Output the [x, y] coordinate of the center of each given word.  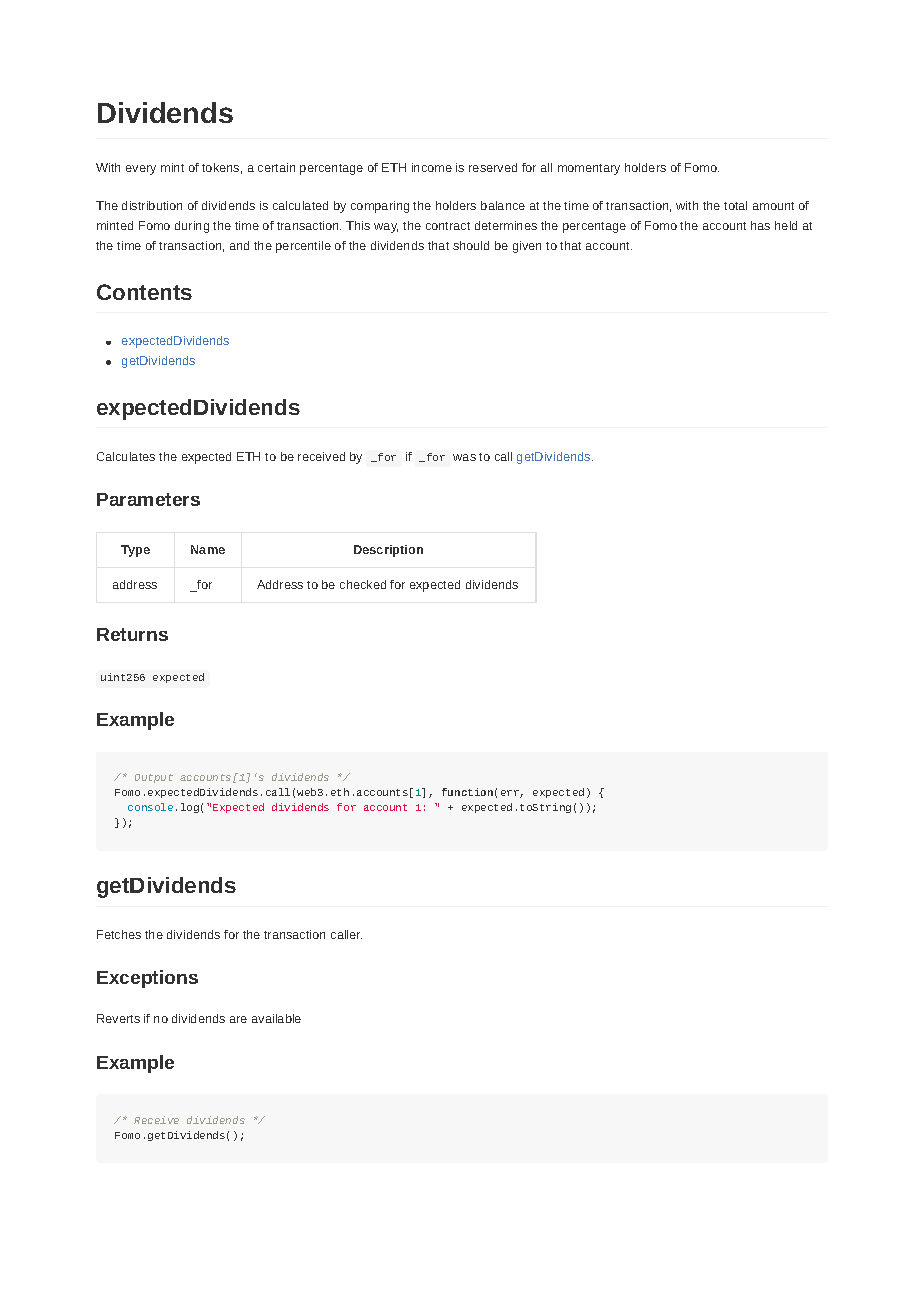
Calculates [126, 456]
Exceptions [147, 979]
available [276, 1018]
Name [208, 549]
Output [154, 778]
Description [388, 551]
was [464, 457]
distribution [152, 205]
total [735, 205]
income [432, 167]
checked [363, 584]
